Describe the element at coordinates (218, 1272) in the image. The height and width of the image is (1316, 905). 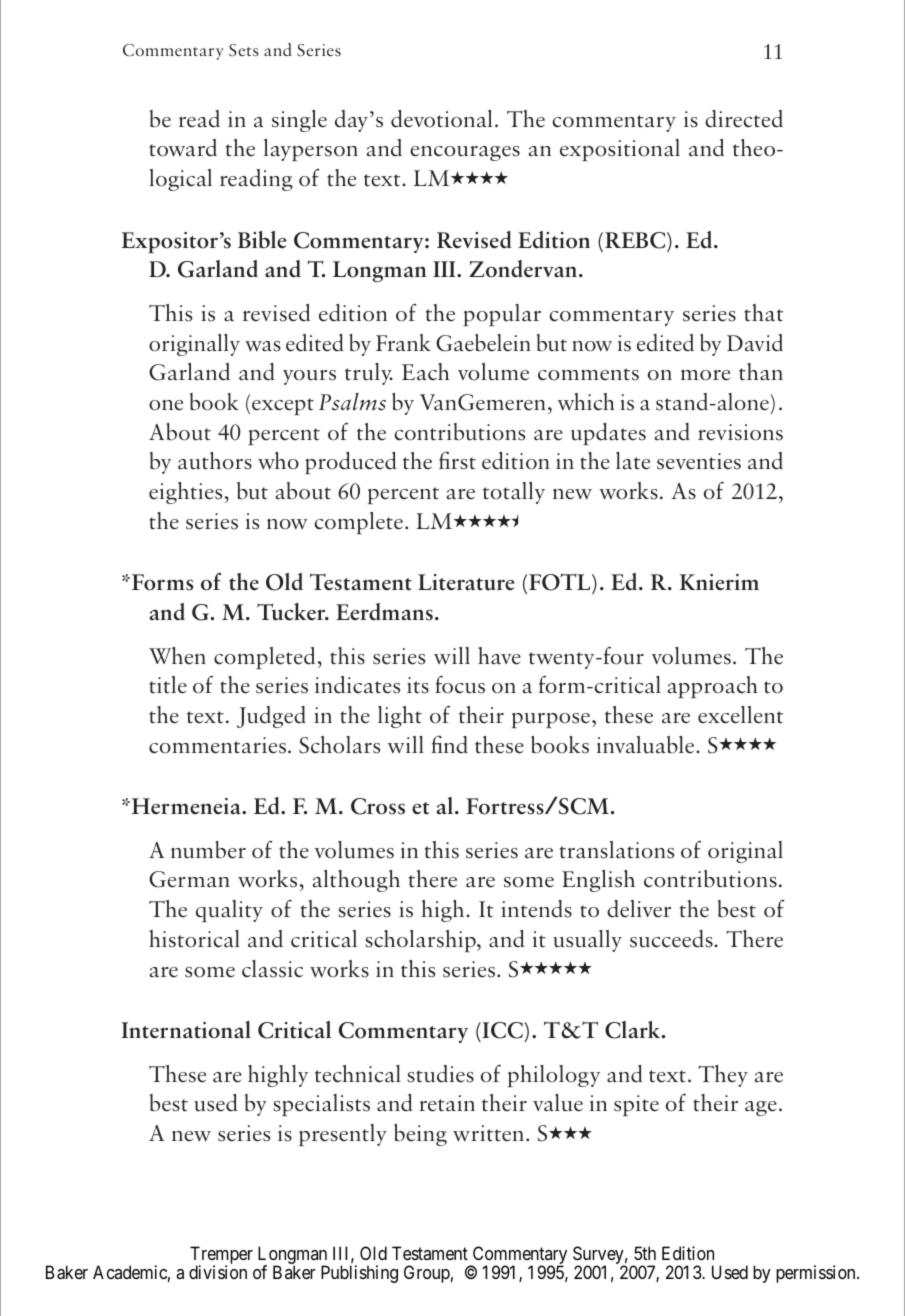
I see `division` at that location.
